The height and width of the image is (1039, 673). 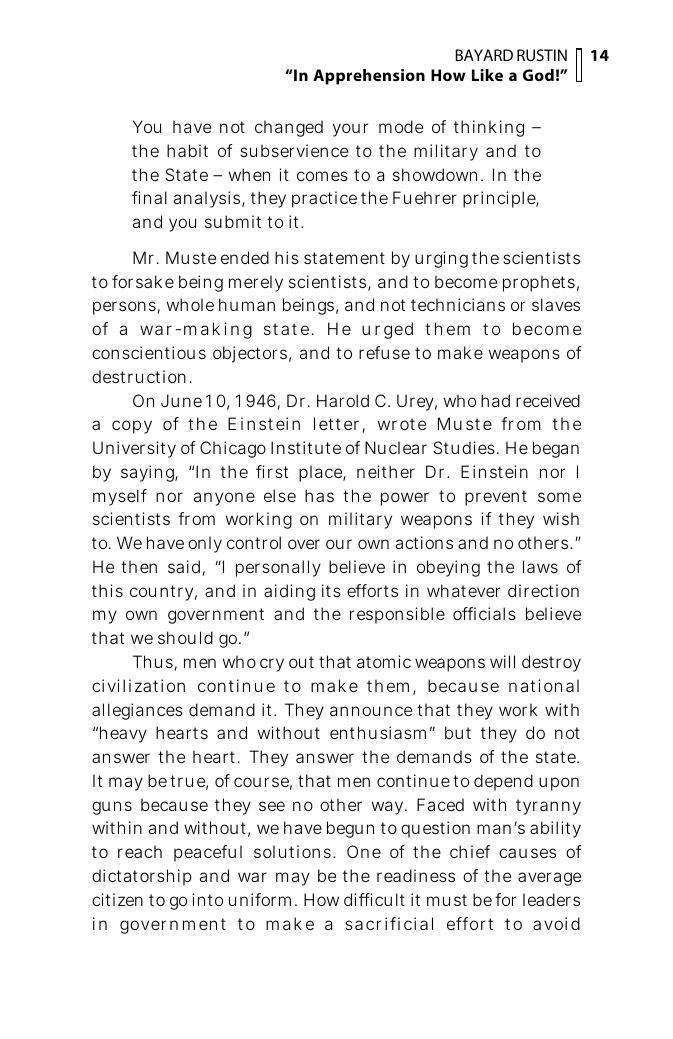 What do you see at coordinates (138, 685) in the image?
I see `civilization` at bounding box center [138, 685].
